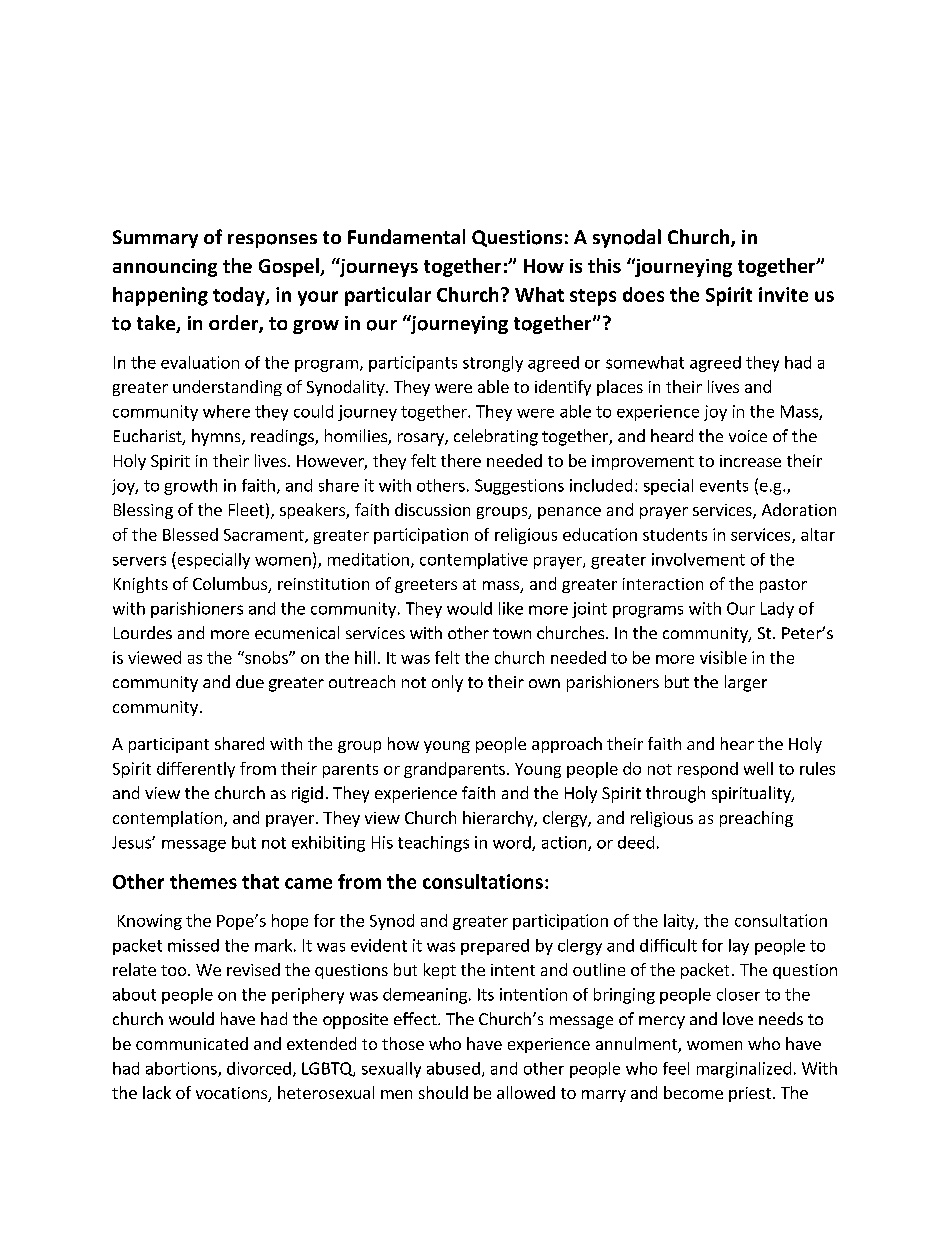 The width and height of the image is (952, 1233). Describe the element at coordinates (250, 681) in the image. I see `due` at that location.
